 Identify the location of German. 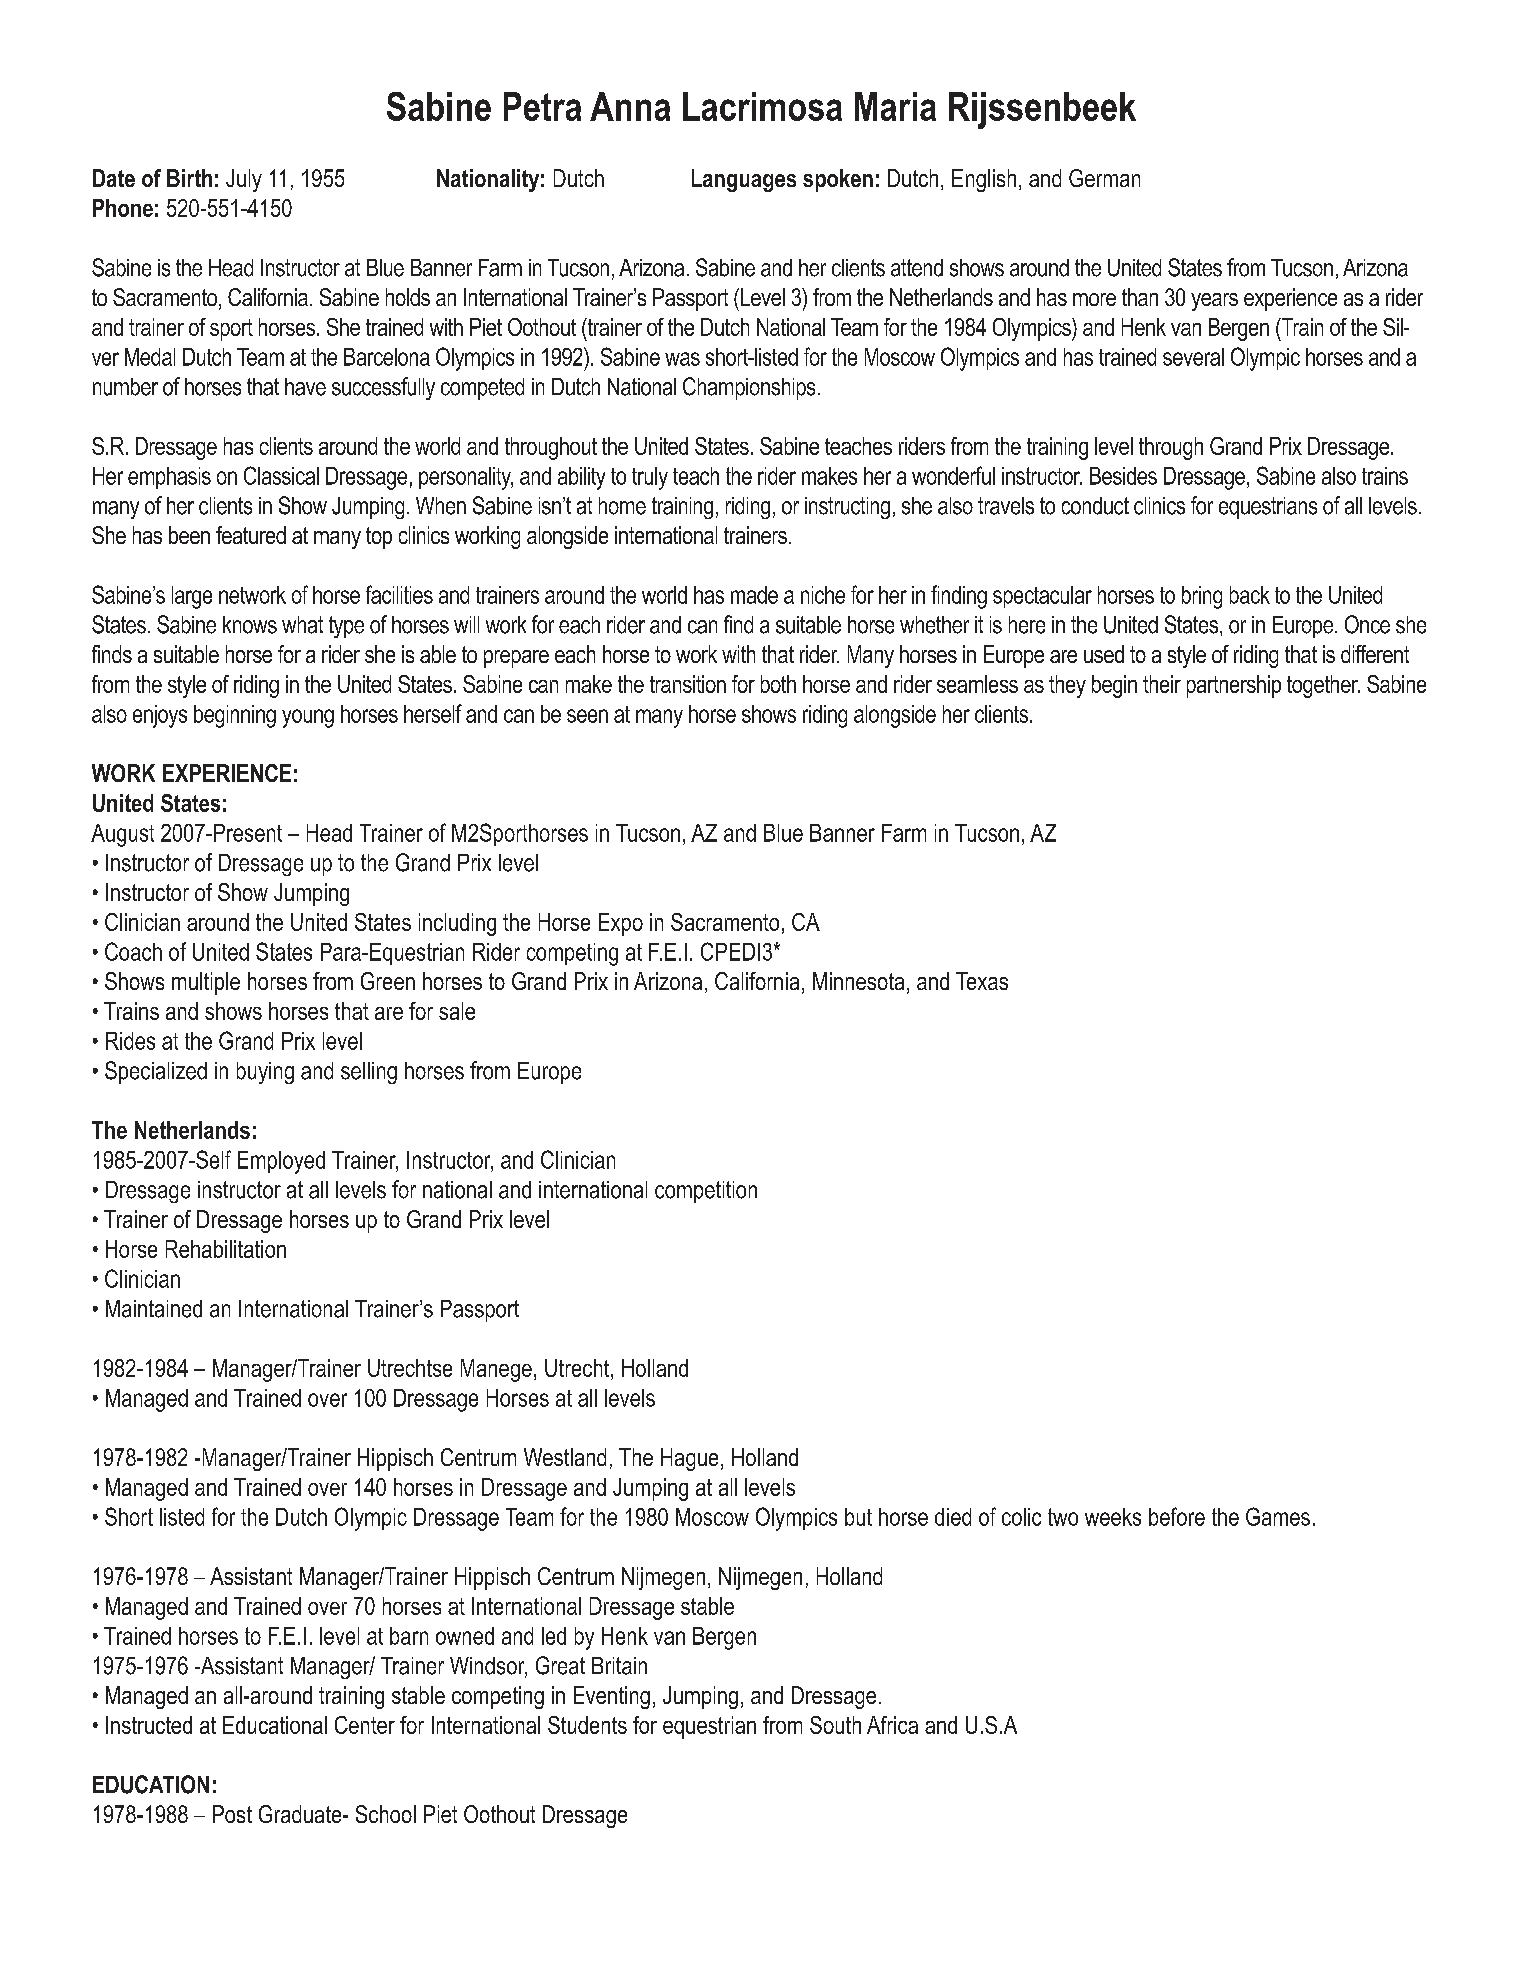
(1104, 178).
